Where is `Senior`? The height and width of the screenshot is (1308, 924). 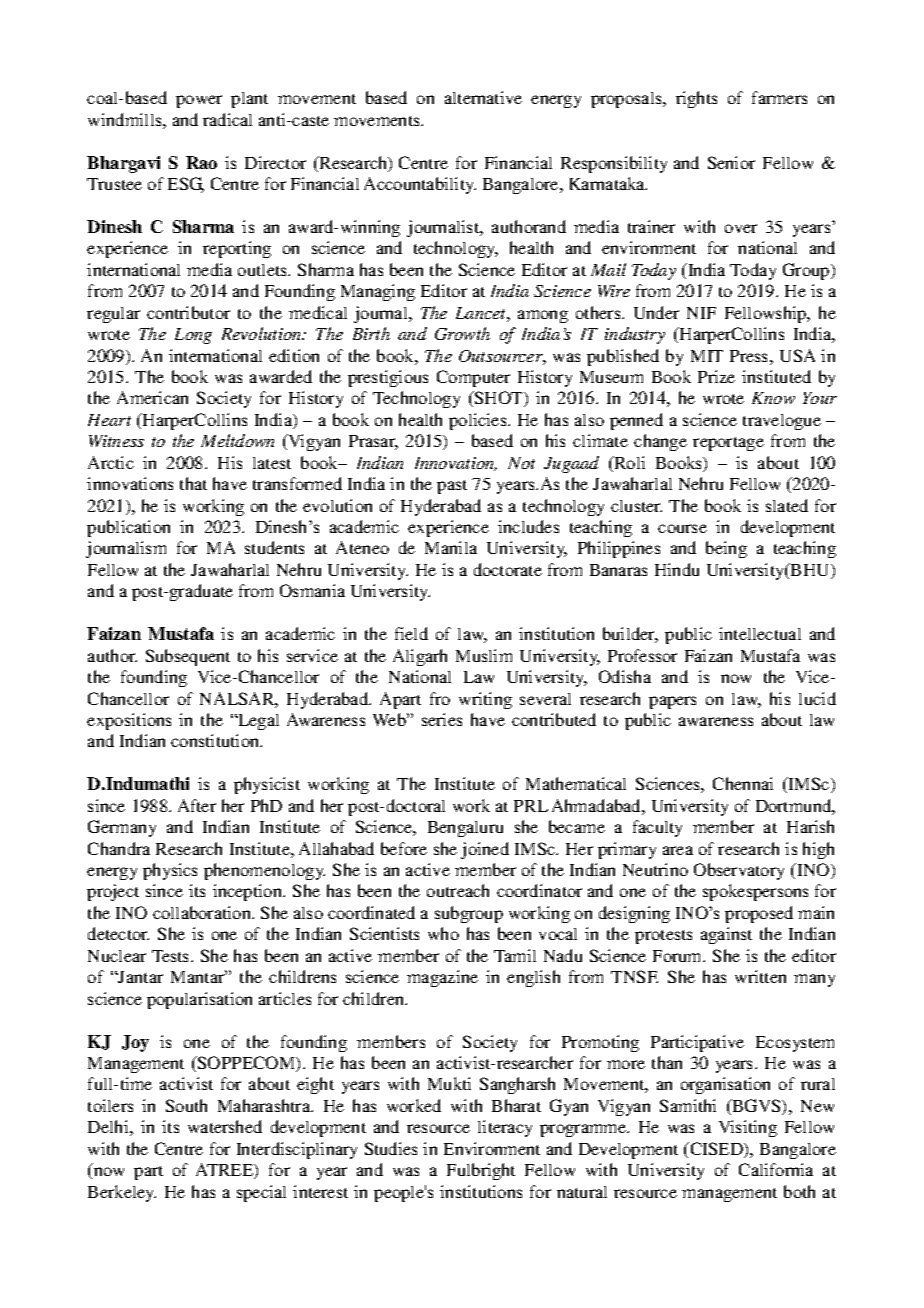 Senior is located at coordinates (731, 162).
